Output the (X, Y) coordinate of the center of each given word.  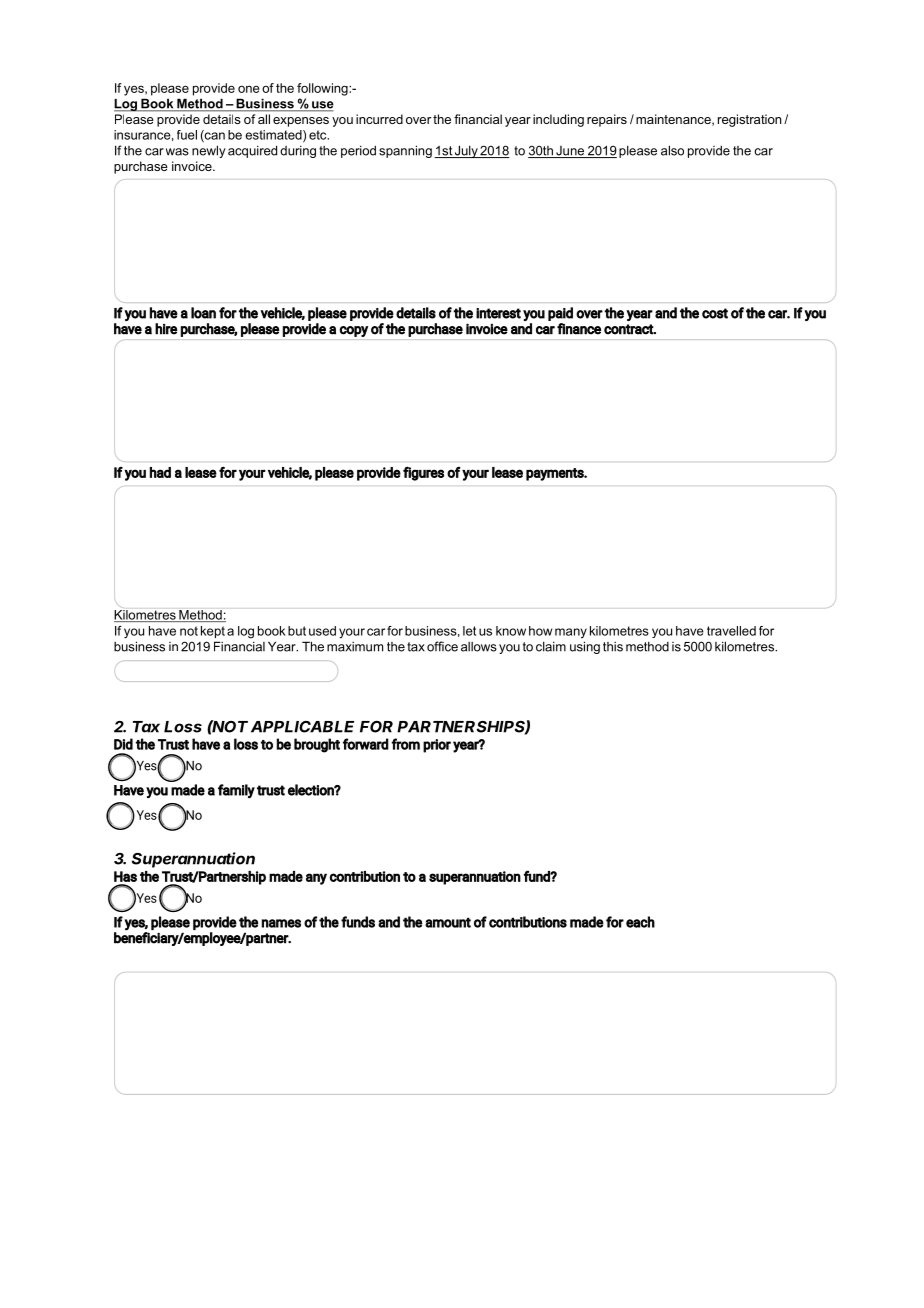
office (442, 646)
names (281, 923)
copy (354, 331)
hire (166, 329)
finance (579, 329)
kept (213, 632)
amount (448, 922)
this (613, 647)
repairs (607, 120)
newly (209, 151)
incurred (379, 119)
